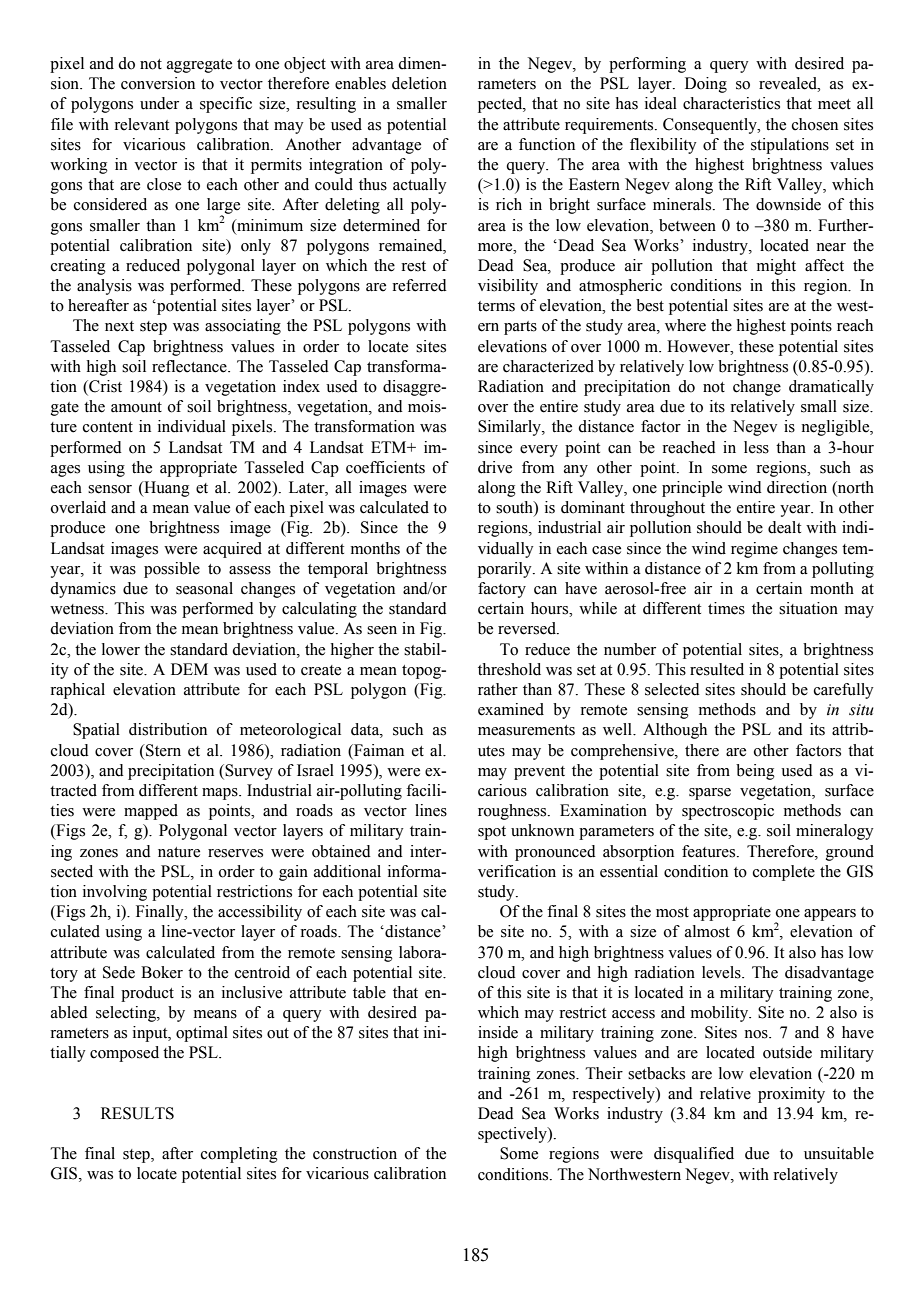 This screenshot has height=1308, width=924. What do you see at coordinates (731, 103) in the screenshot?
I see `characteristics` at bounding box center [731, 103].
